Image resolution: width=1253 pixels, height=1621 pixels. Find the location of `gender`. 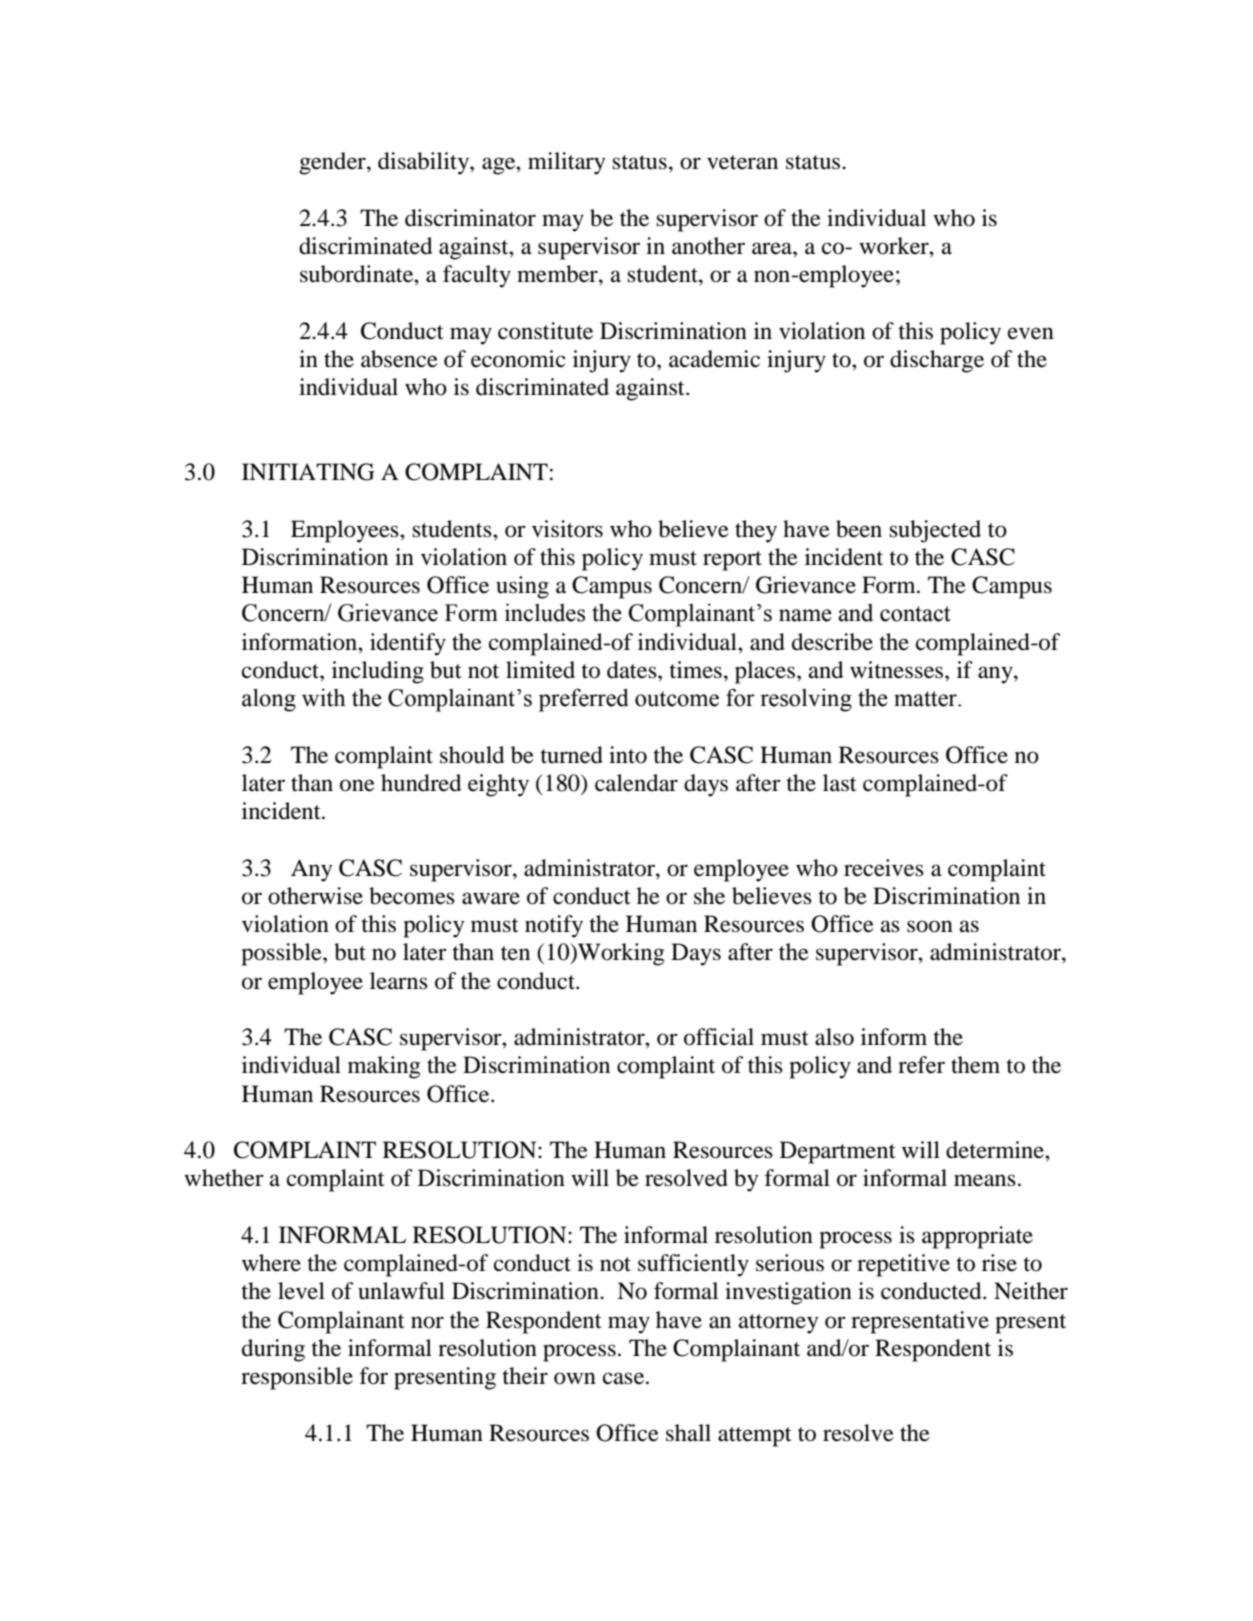

gender is located at coordinates (333, 163).
